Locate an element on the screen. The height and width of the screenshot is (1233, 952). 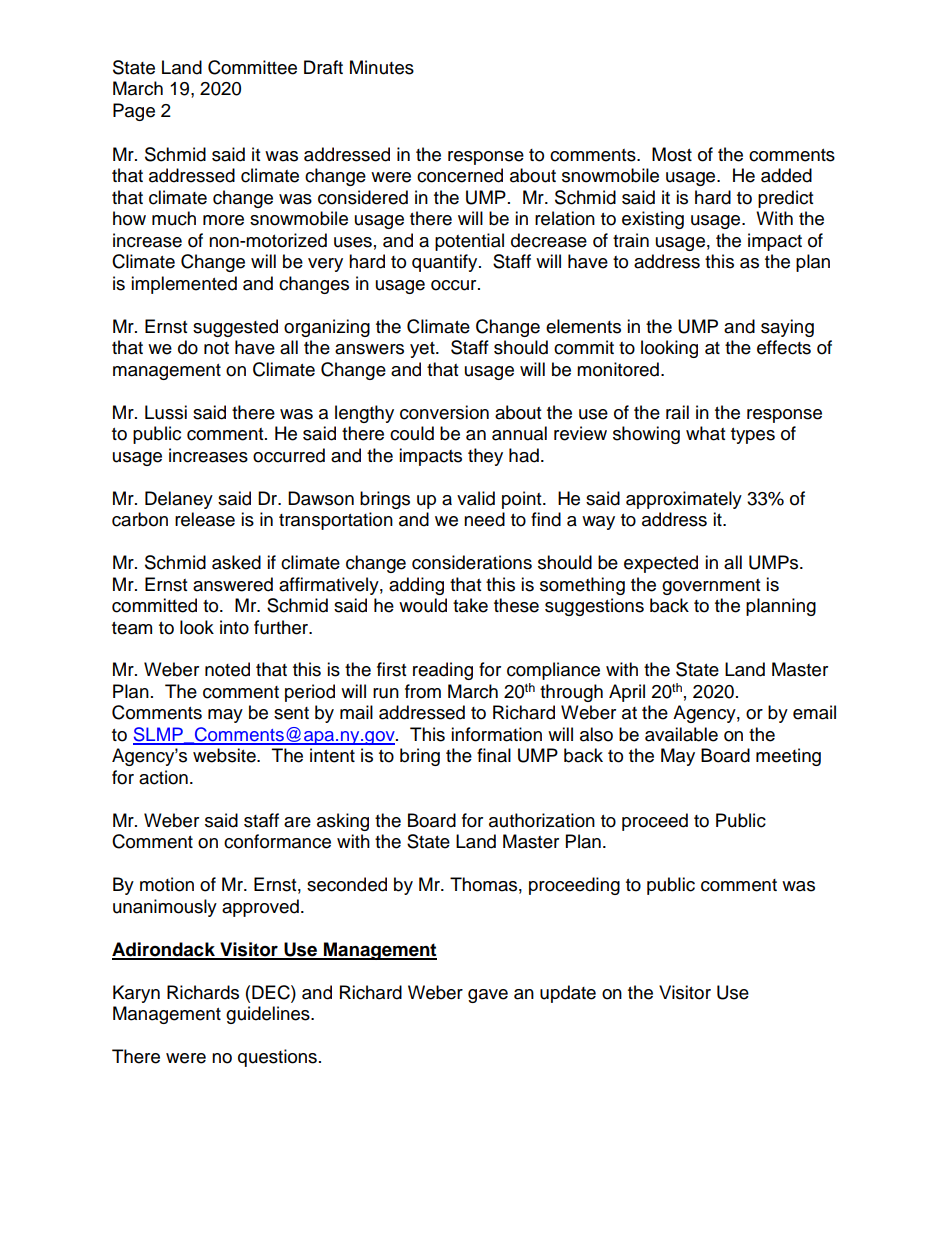
Minutes is located at coordinates (382, 67).
